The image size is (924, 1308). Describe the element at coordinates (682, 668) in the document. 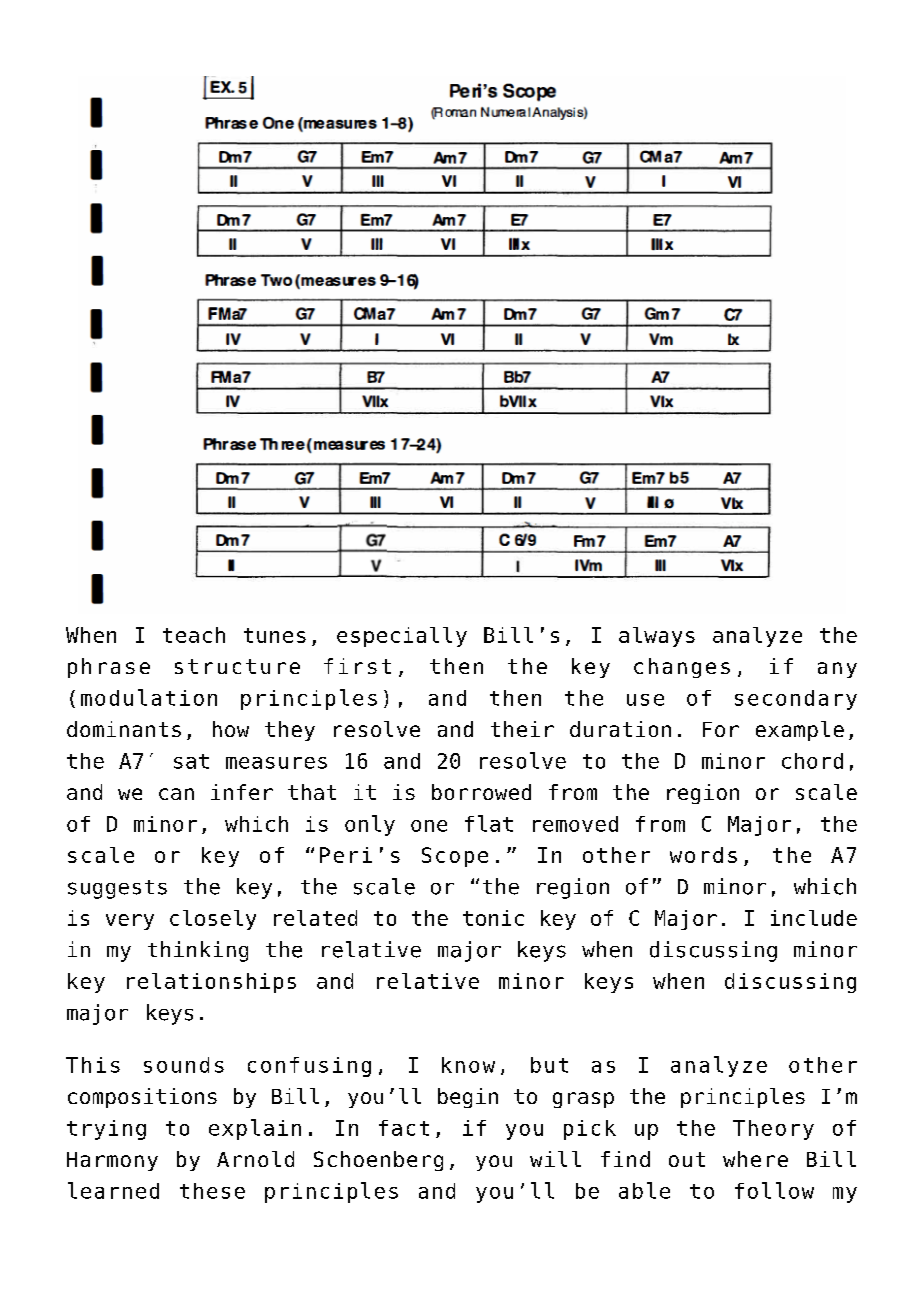

I see `changes` at that location.
